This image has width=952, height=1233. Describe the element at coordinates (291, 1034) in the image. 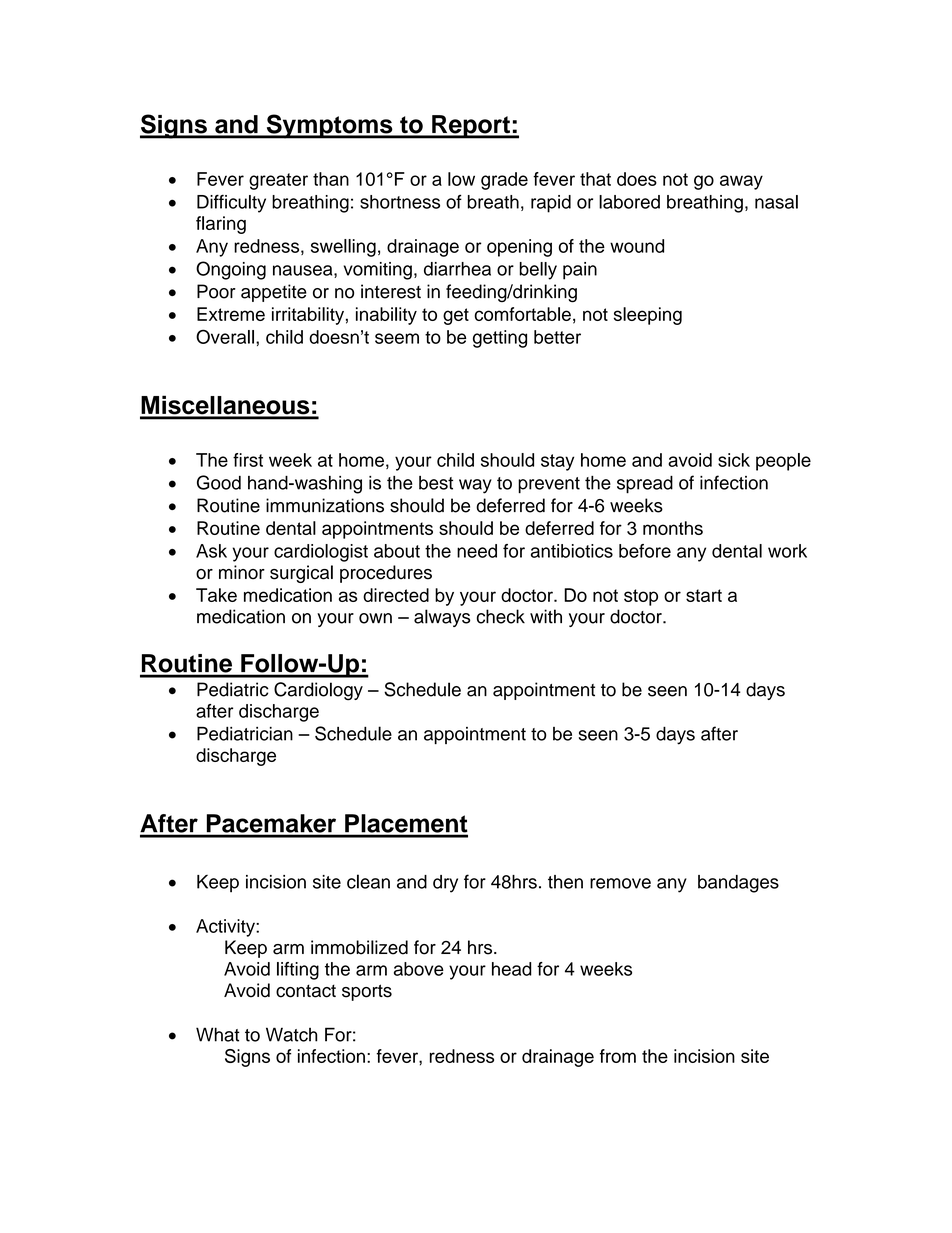

I see `Watch` at that location.
